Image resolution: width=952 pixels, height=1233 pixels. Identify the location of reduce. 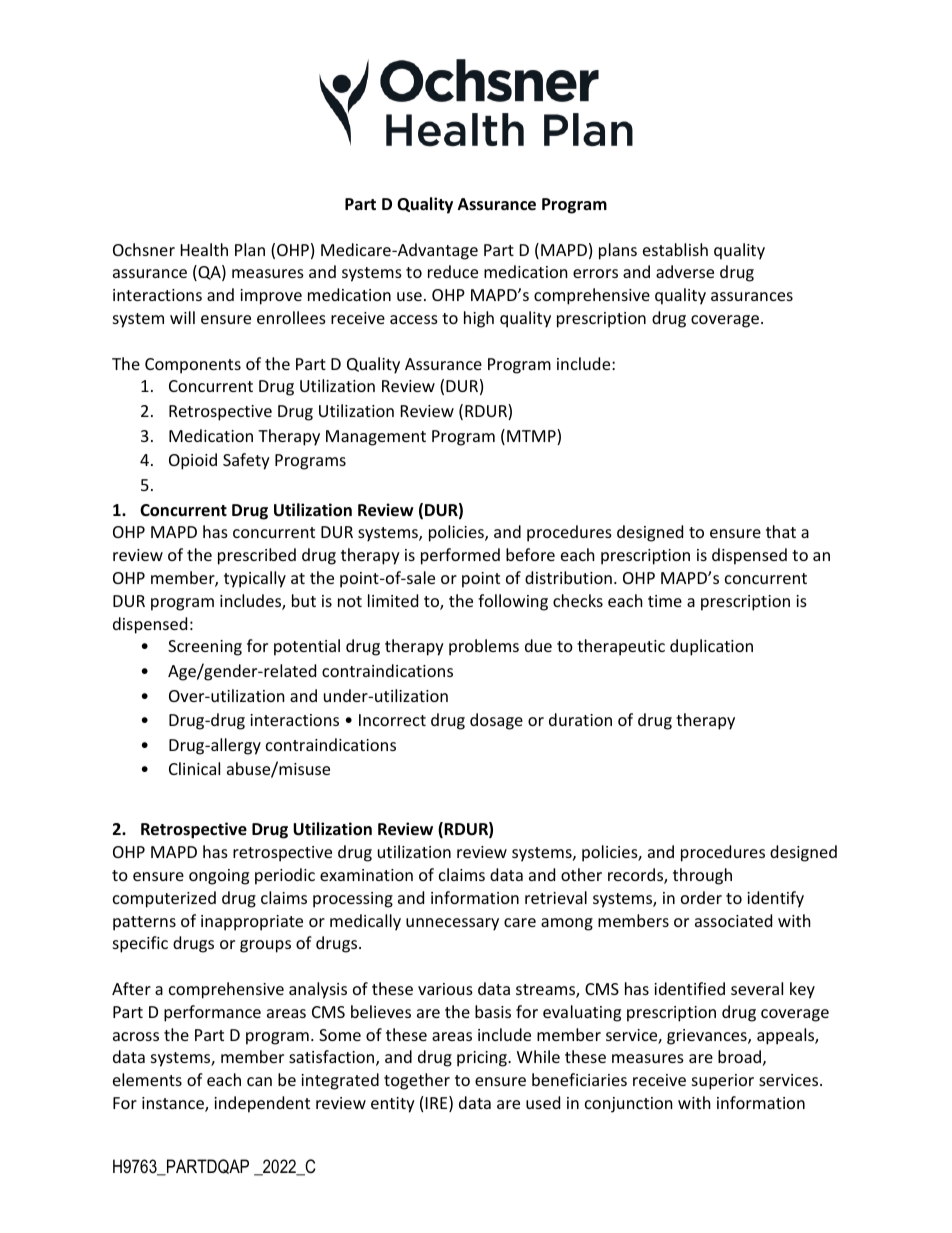
(453, 271).
